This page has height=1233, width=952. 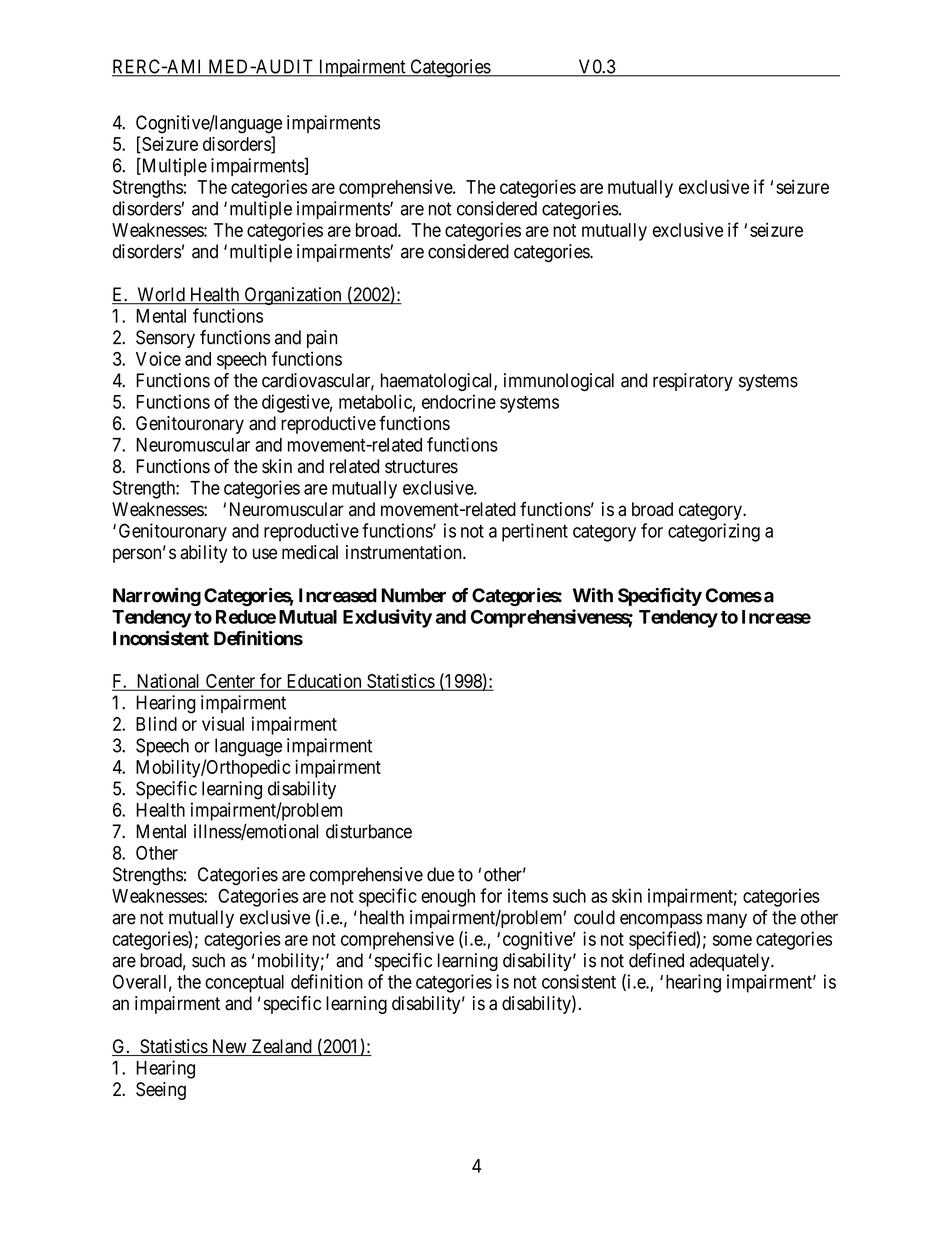 I want to click on Center, so click(x=230, y=682).
